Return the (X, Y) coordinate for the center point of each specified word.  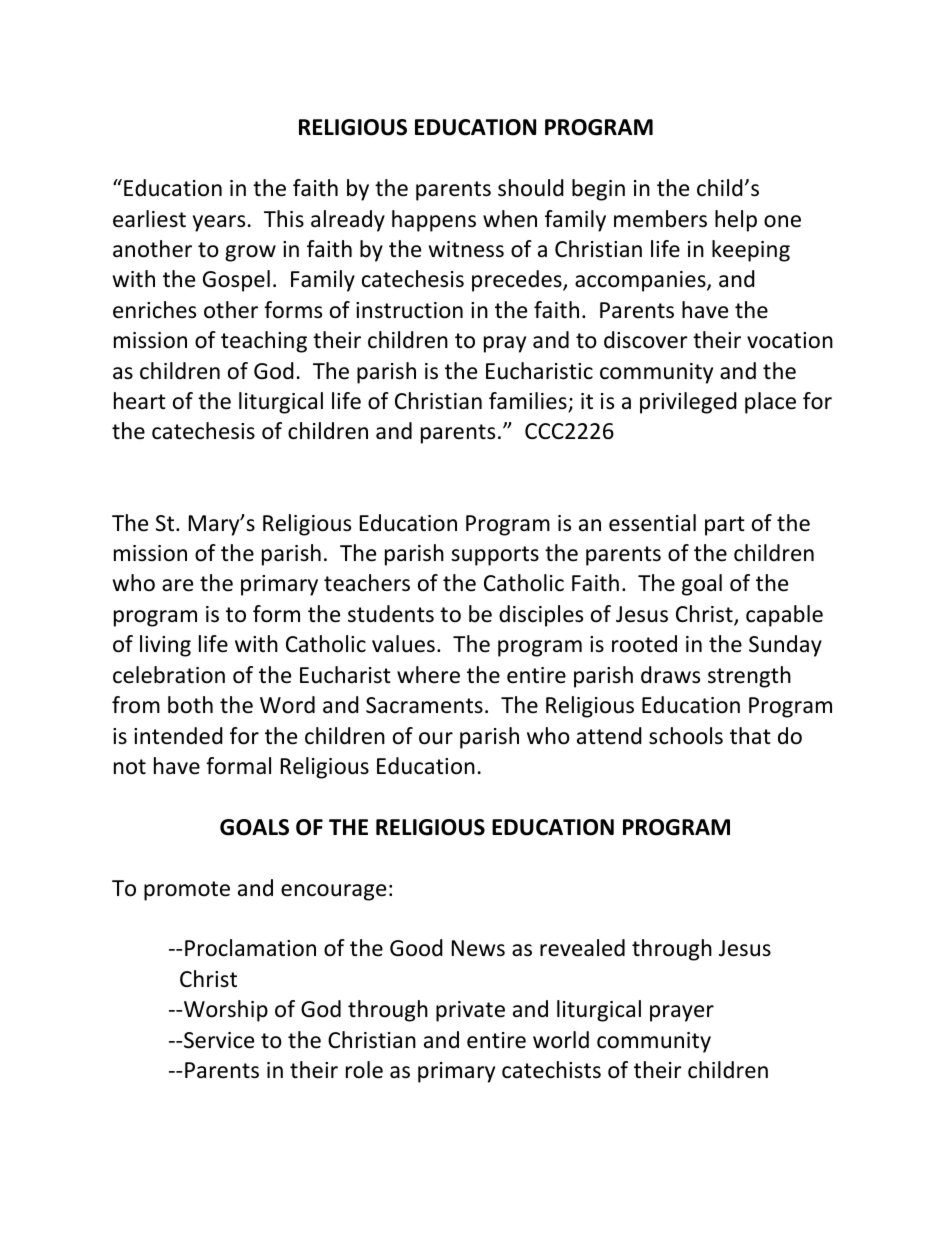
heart (140, 401)
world (561, 1040)
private (470, 1011)
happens (434, 221)
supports (495, 556)
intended (178, 736)
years (219, 223)
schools (686, 736)
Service (219, 1040)
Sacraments (424, 705)
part (725, 526)
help (736, 221)
